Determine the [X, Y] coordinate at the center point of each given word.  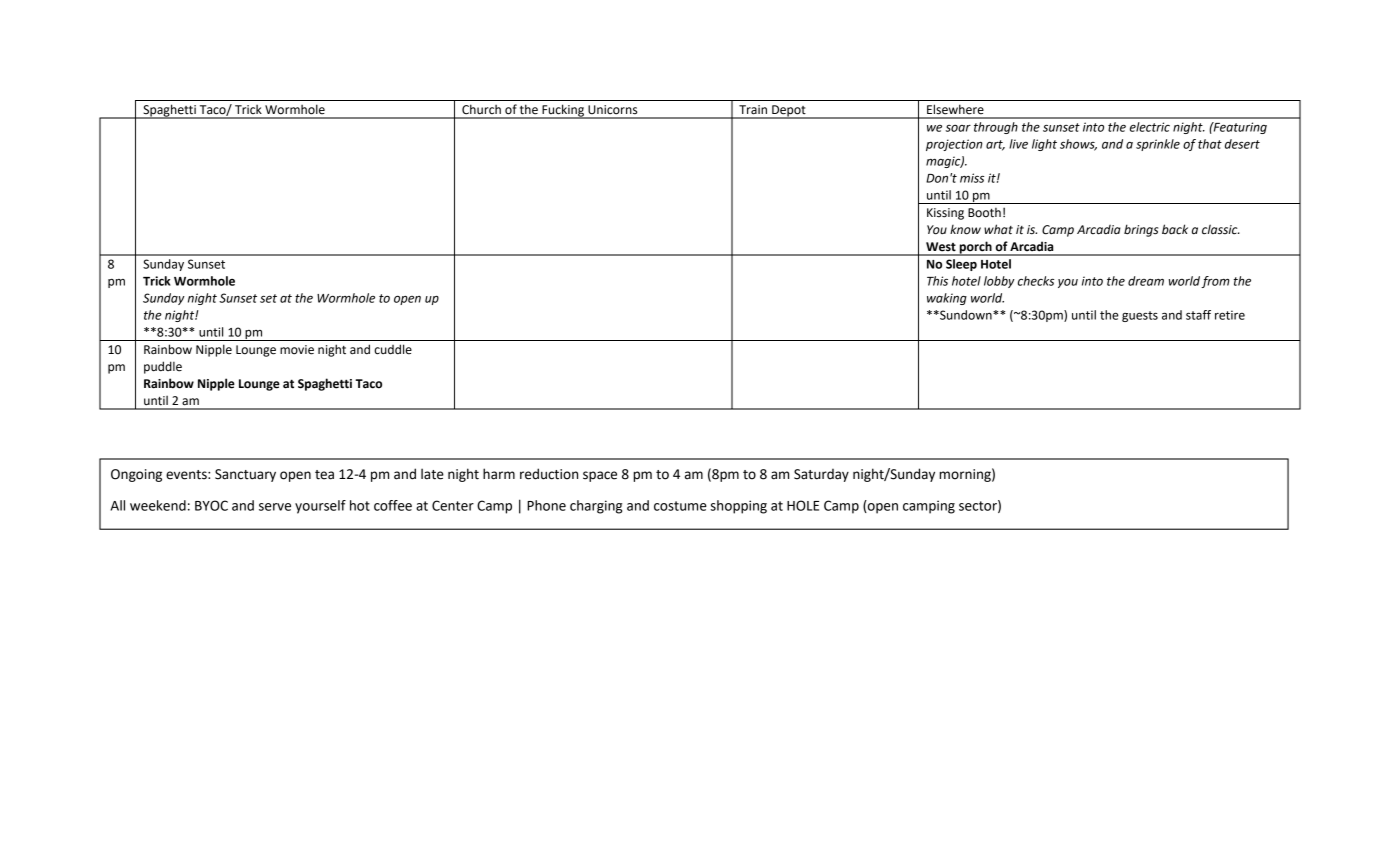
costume [680, 506]
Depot [789, 112]
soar [958, 128]
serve [275, 507]
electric [1150, 127]
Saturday [821, 475]
